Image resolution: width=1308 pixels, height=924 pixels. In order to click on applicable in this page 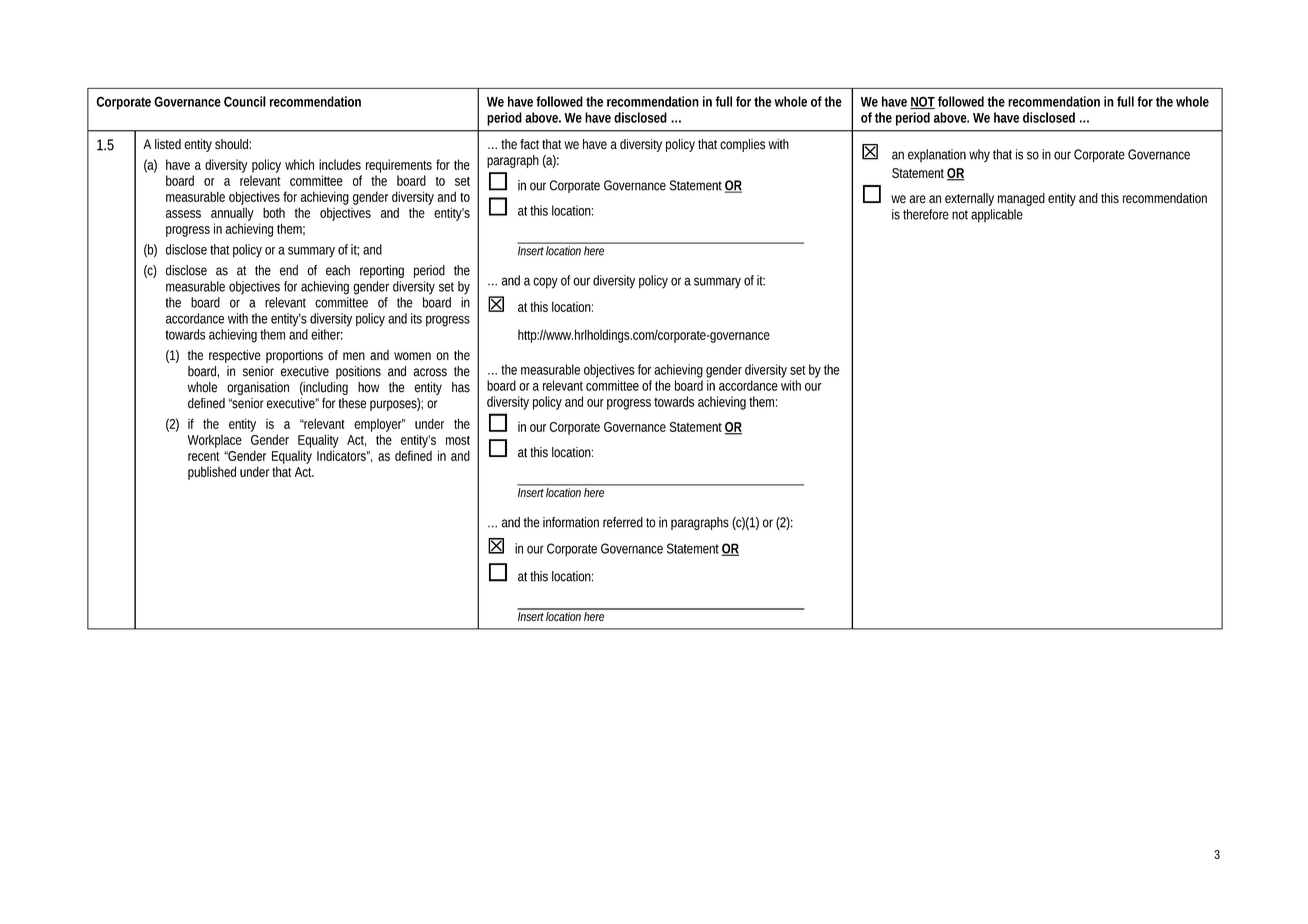, I will do `click(997, 216)`.
